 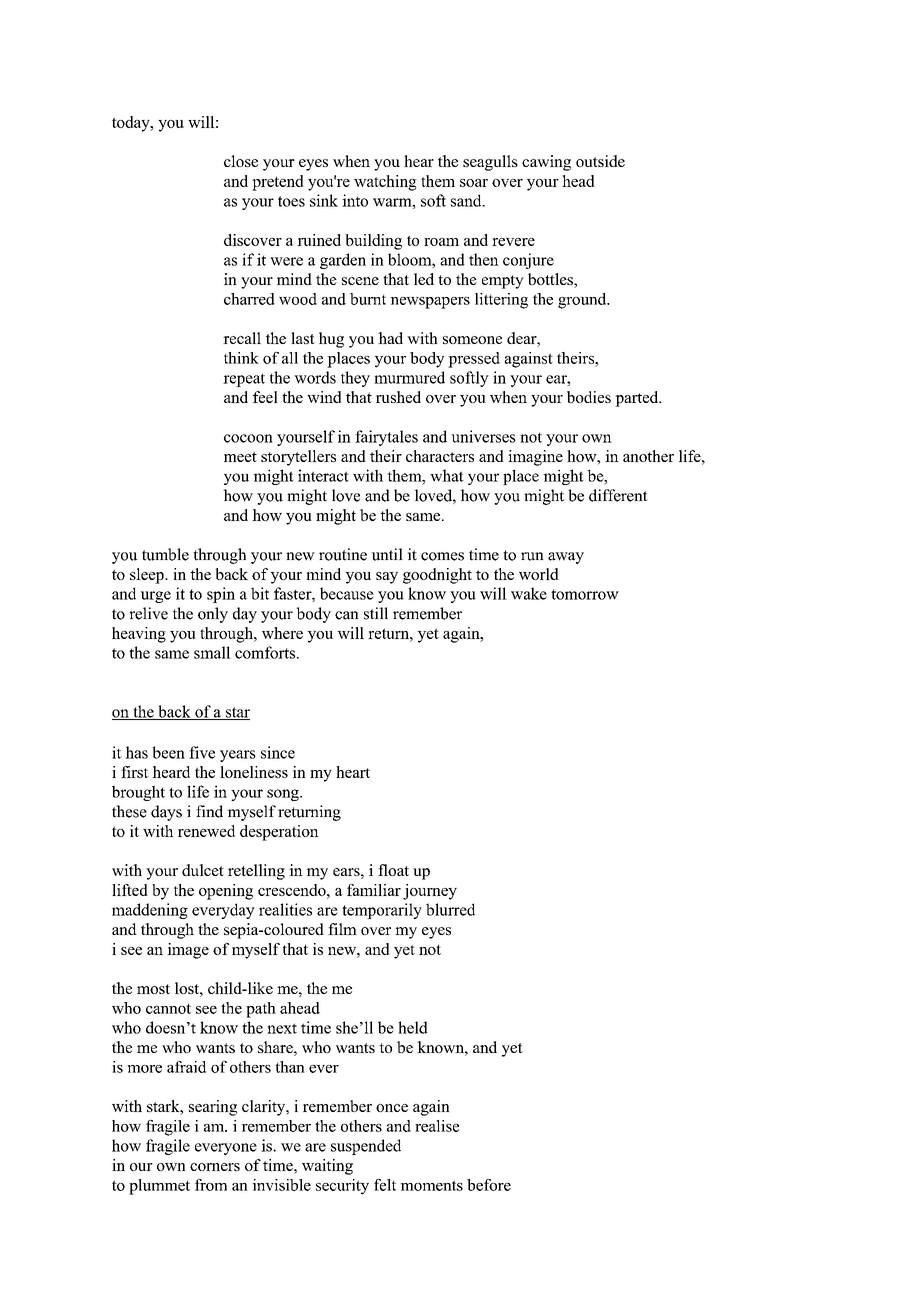 I want to click on fairytales, so click(x=386, y=438).
